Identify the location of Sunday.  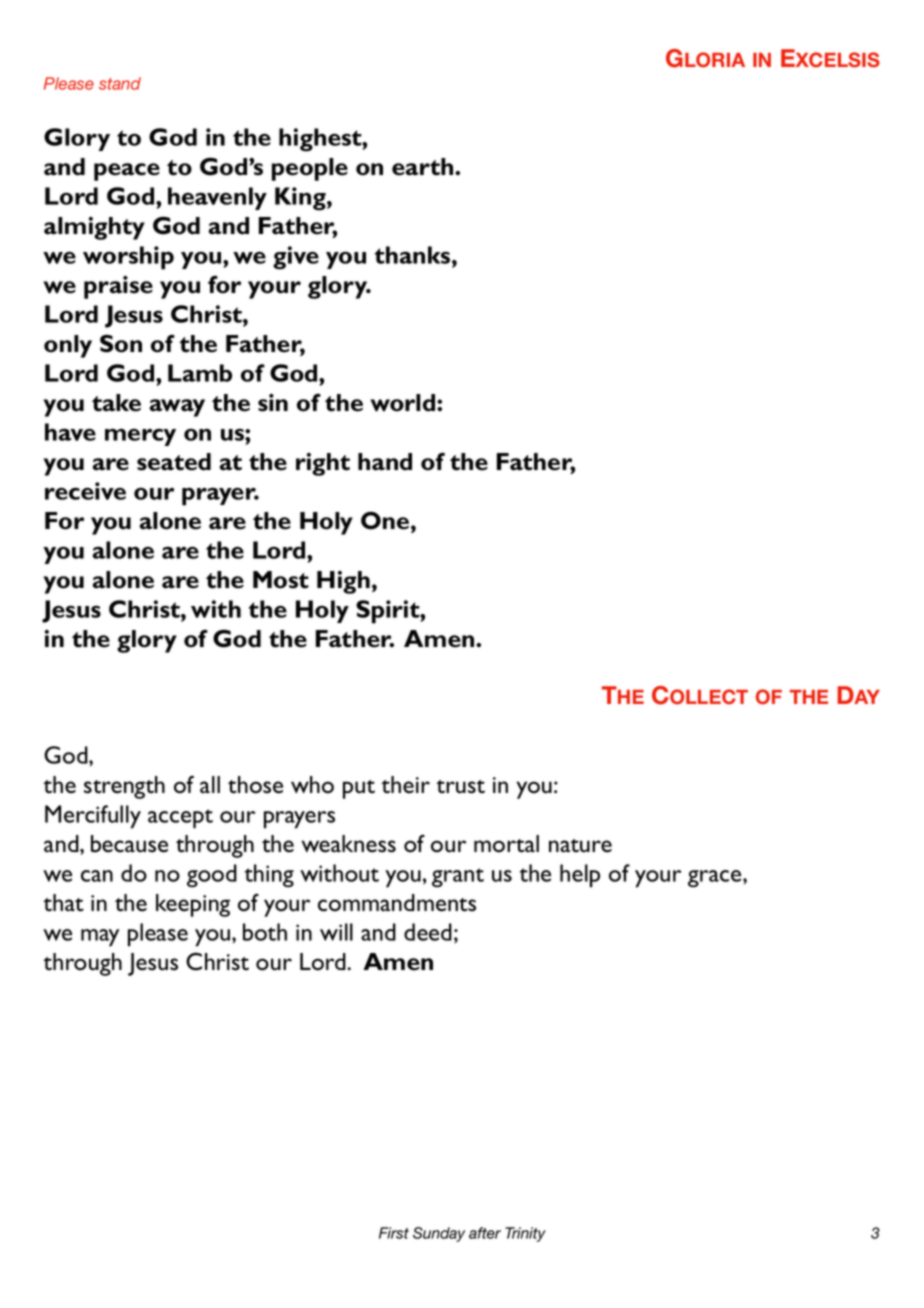
(439, 1234).
